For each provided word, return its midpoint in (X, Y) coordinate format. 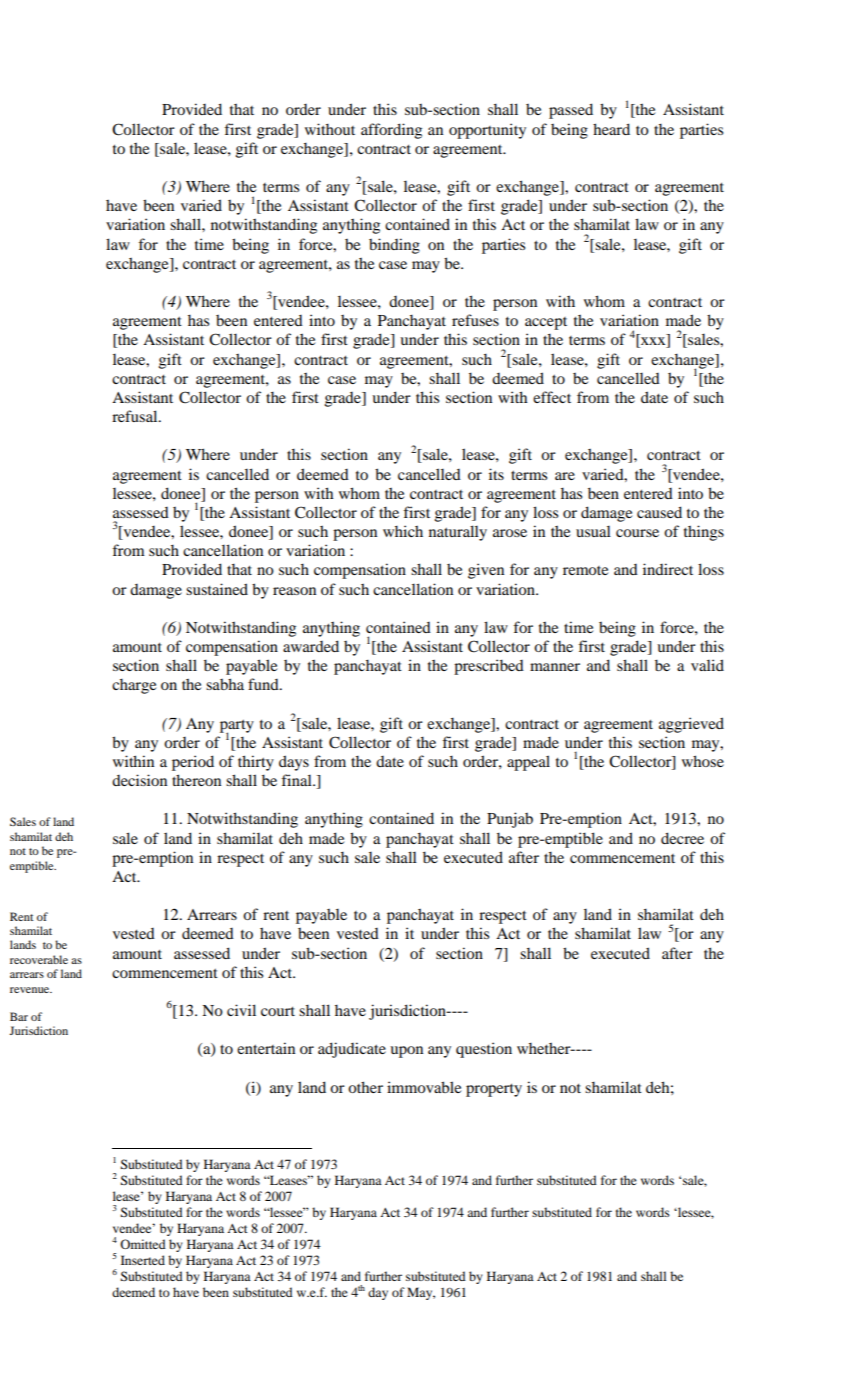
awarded (311, 646)
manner (555, 667)
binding (394, 246)
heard (611, 129)
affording (391, 131)
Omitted (143, 1244)
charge (134, 686)
